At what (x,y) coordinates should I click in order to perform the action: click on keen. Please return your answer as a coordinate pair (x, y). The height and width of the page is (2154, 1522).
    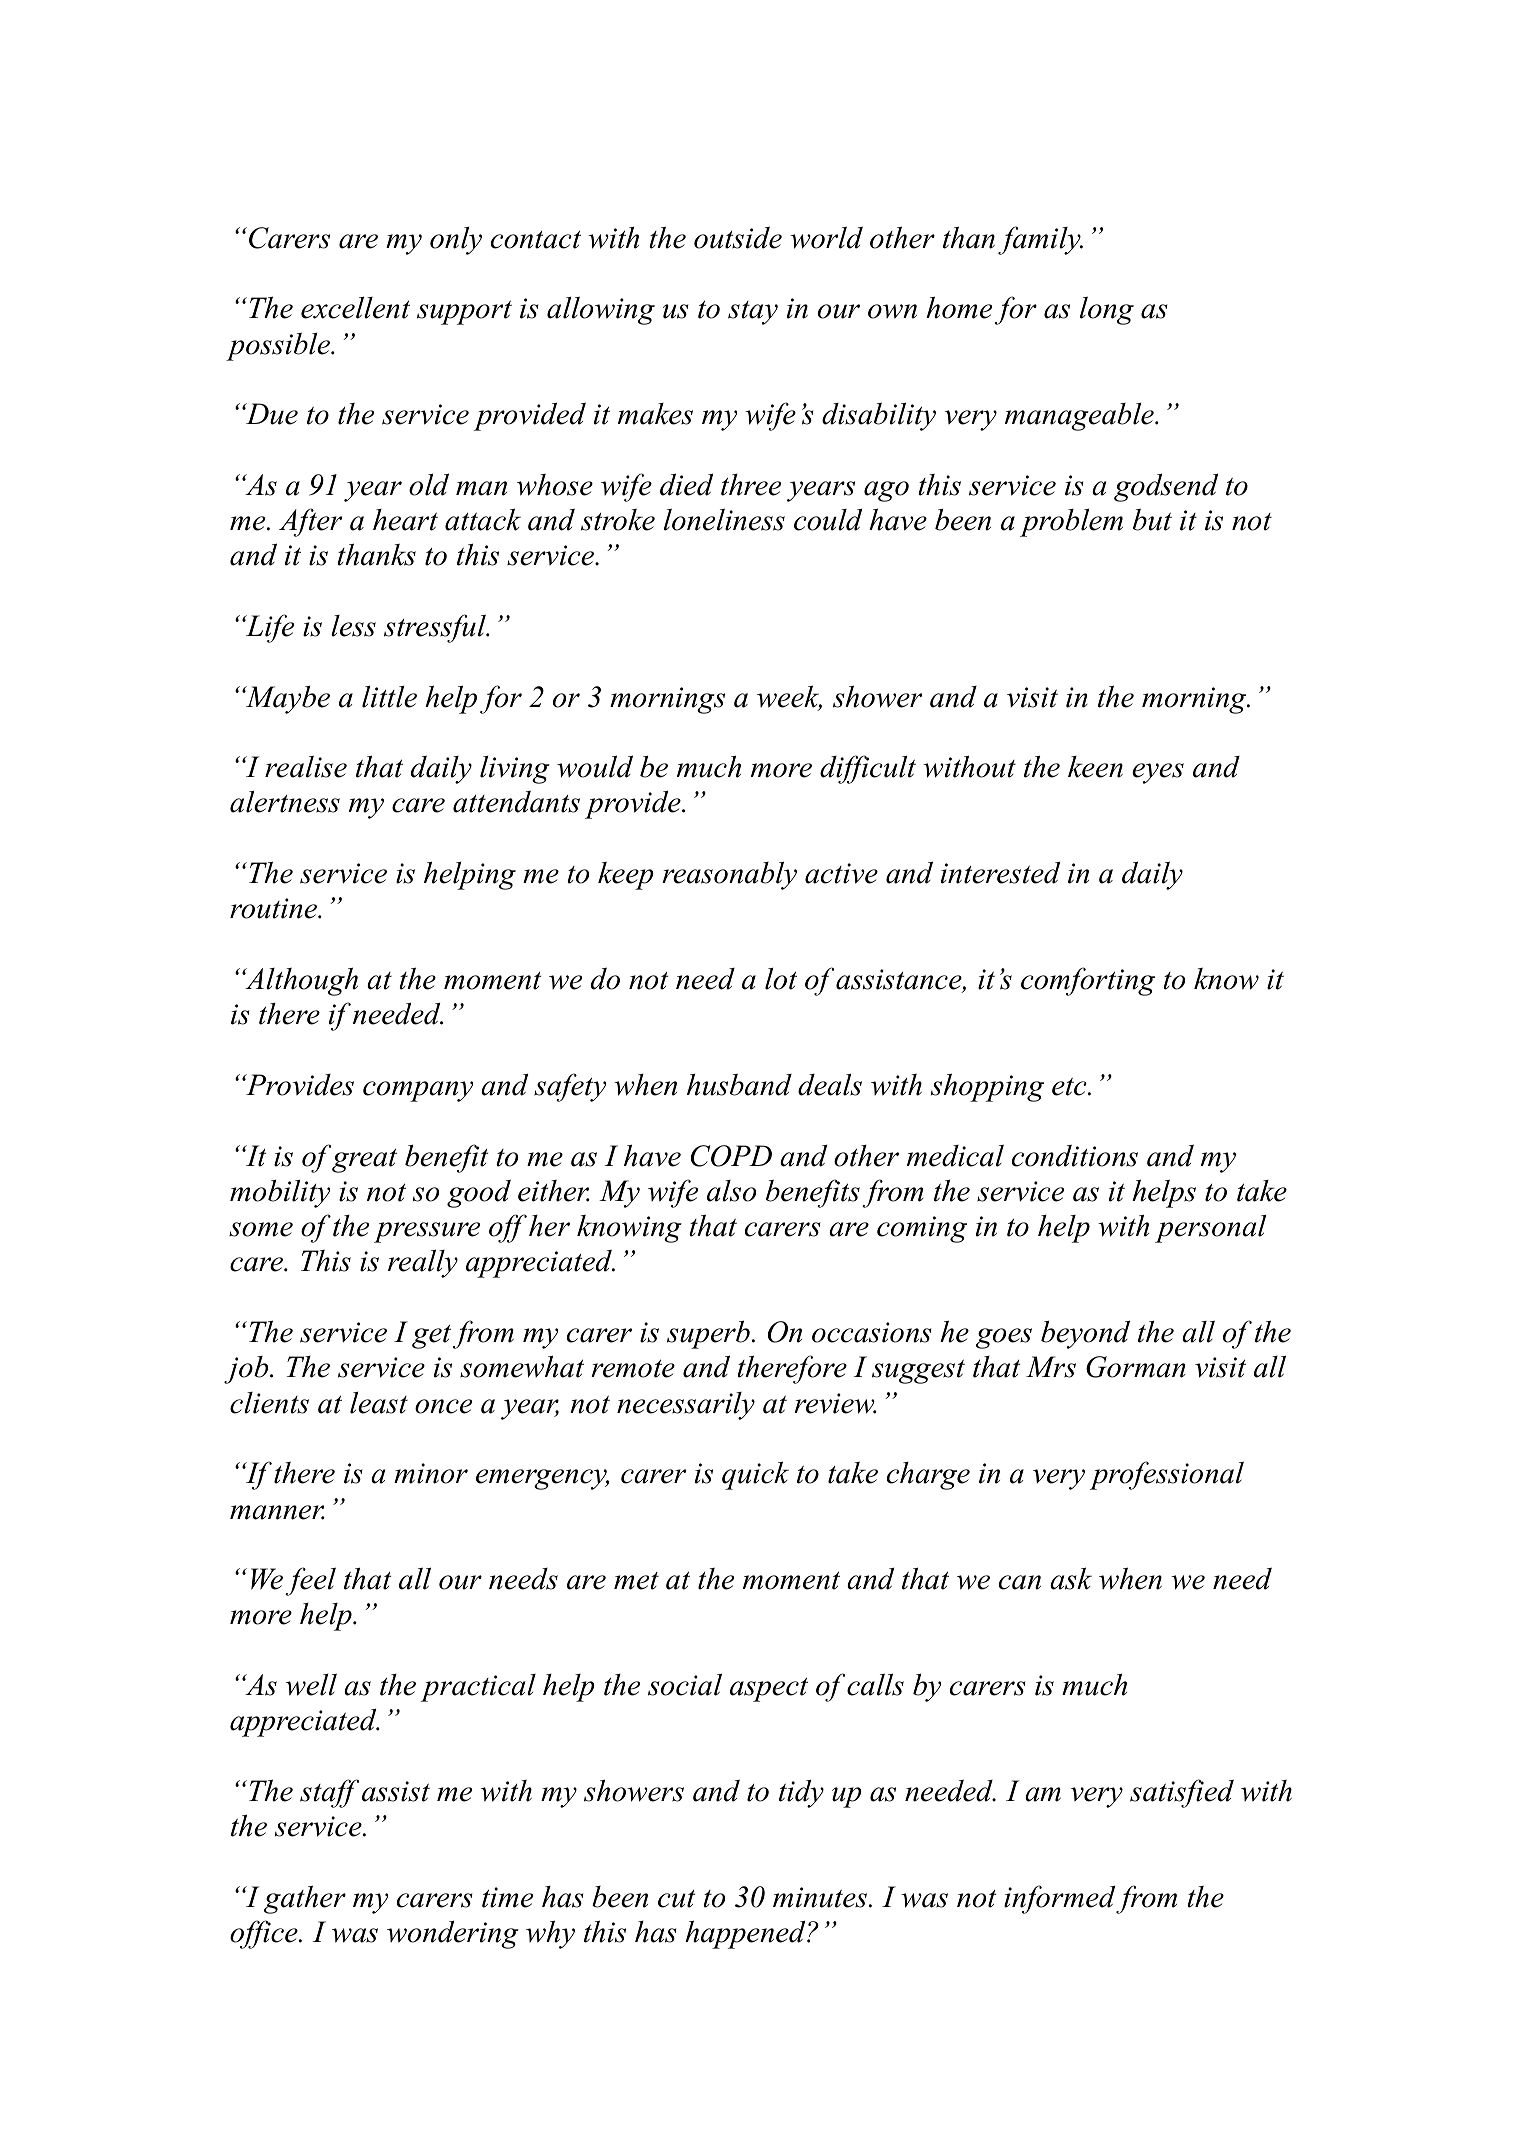
    Looking at the image, I should click on (1095, 767).
